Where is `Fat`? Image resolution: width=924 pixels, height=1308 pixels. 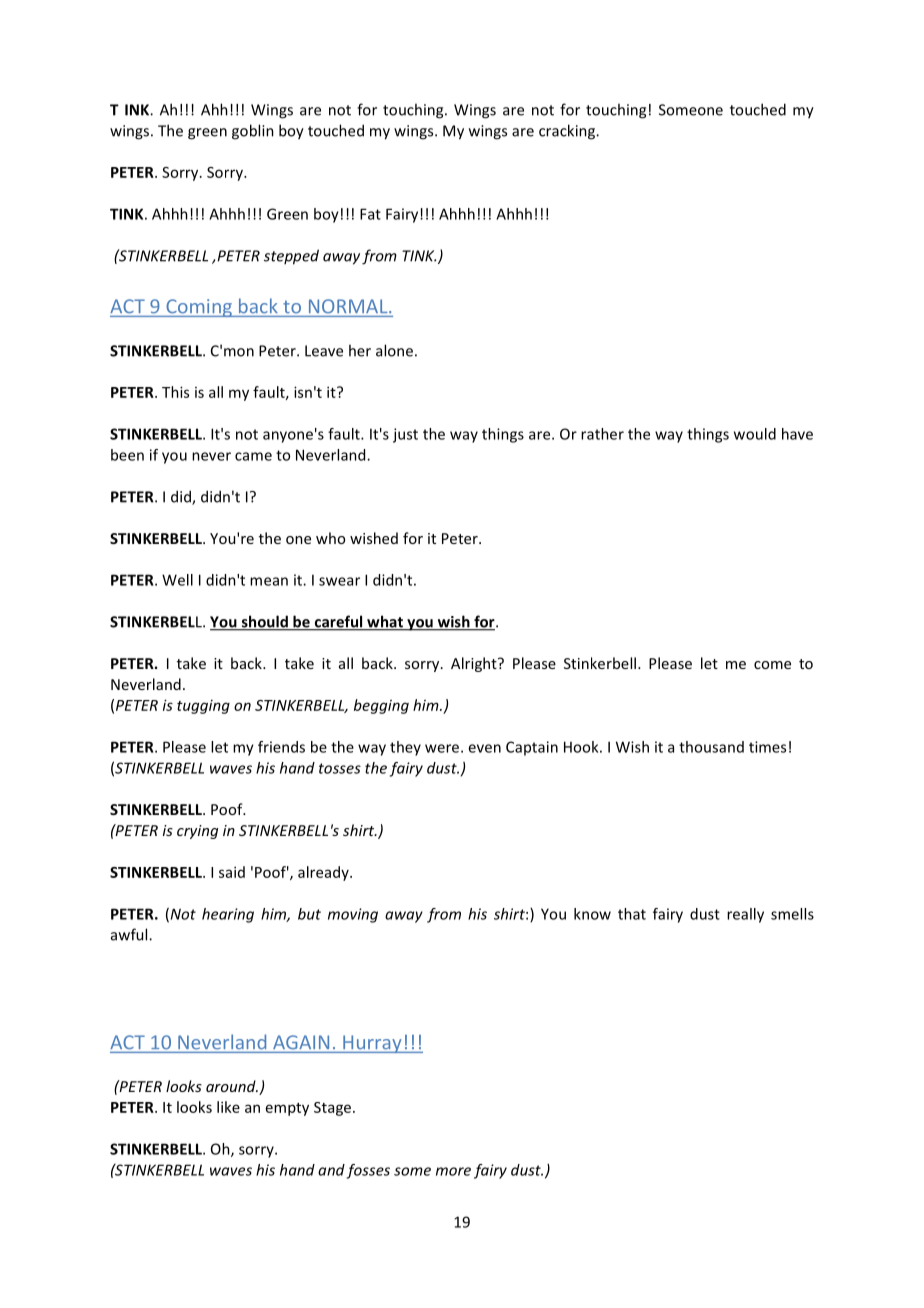
Fat is located at coordinates (370, 214).
